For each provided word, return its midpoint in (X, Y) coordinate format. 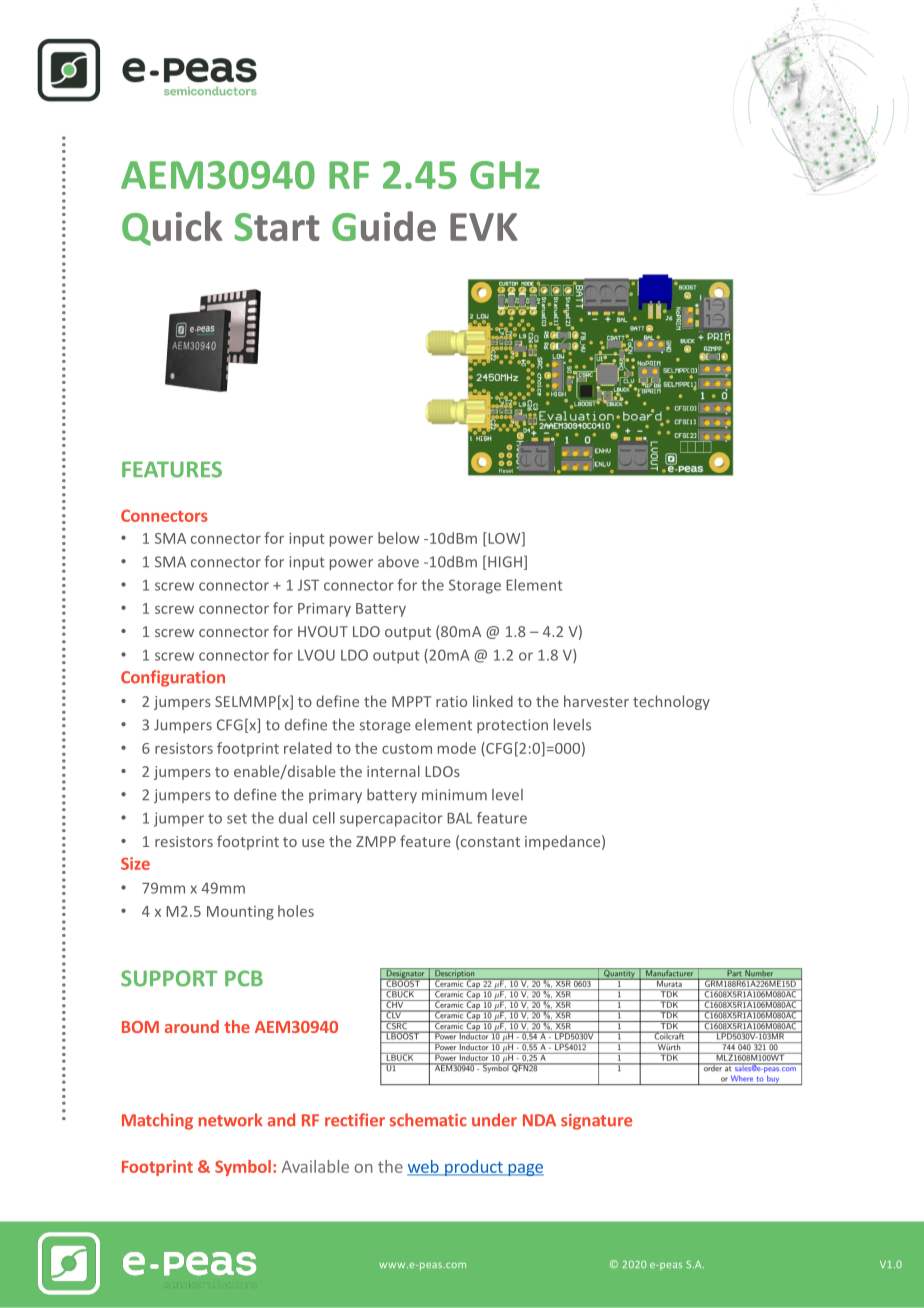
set (237, 819)
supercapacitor (391, 819)
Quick (172, 228)
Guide (384, 226)
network (231, 1120)
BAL (459, 818)
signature (596, 1122)
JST (308, 585)
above (398, 561)
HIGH (505, 562)
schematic (428, 1120)
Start (277, 227)
